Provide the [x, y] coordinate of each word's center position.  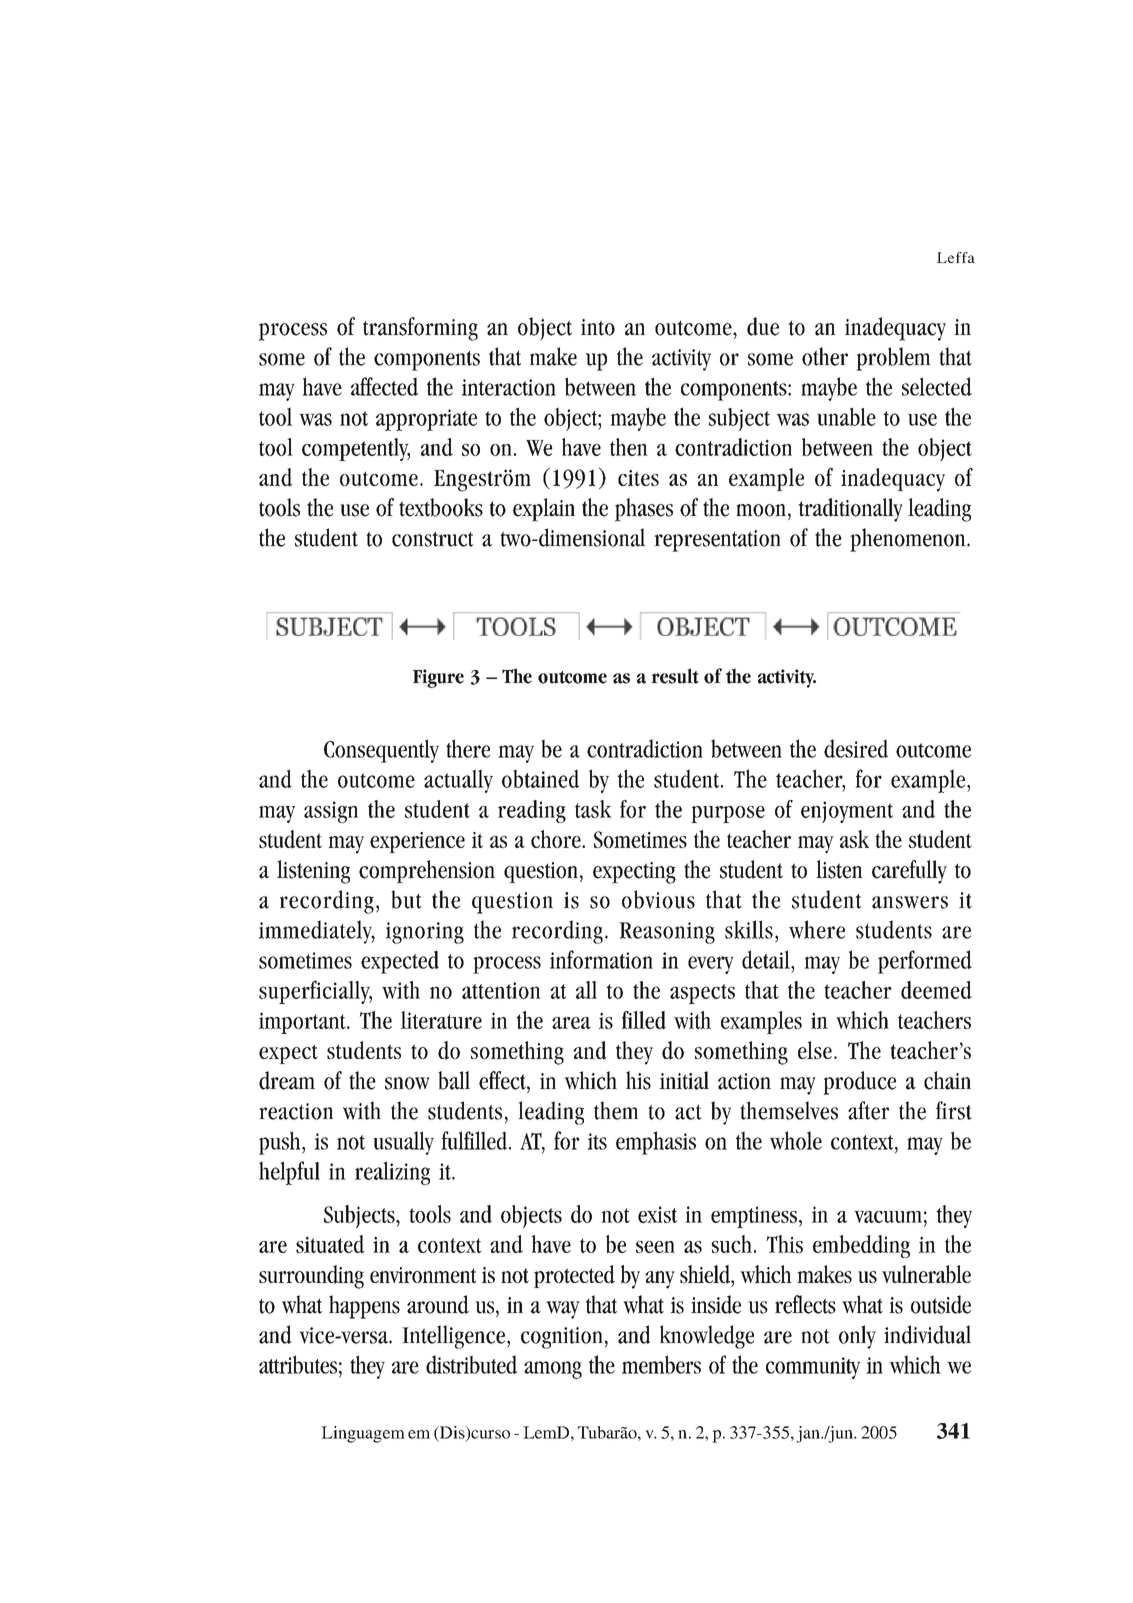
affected [384, 386]
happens [364, 1307]
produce [859, 1083]
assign [331, 812]
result [675, 676]
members [661, 1364]
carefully [909, 872]
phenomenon [909, 540]
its [597, 1141]
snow [407, 1083]
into [598, 327]
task [593, 809]
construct [433, 539]
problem [893, 359]
